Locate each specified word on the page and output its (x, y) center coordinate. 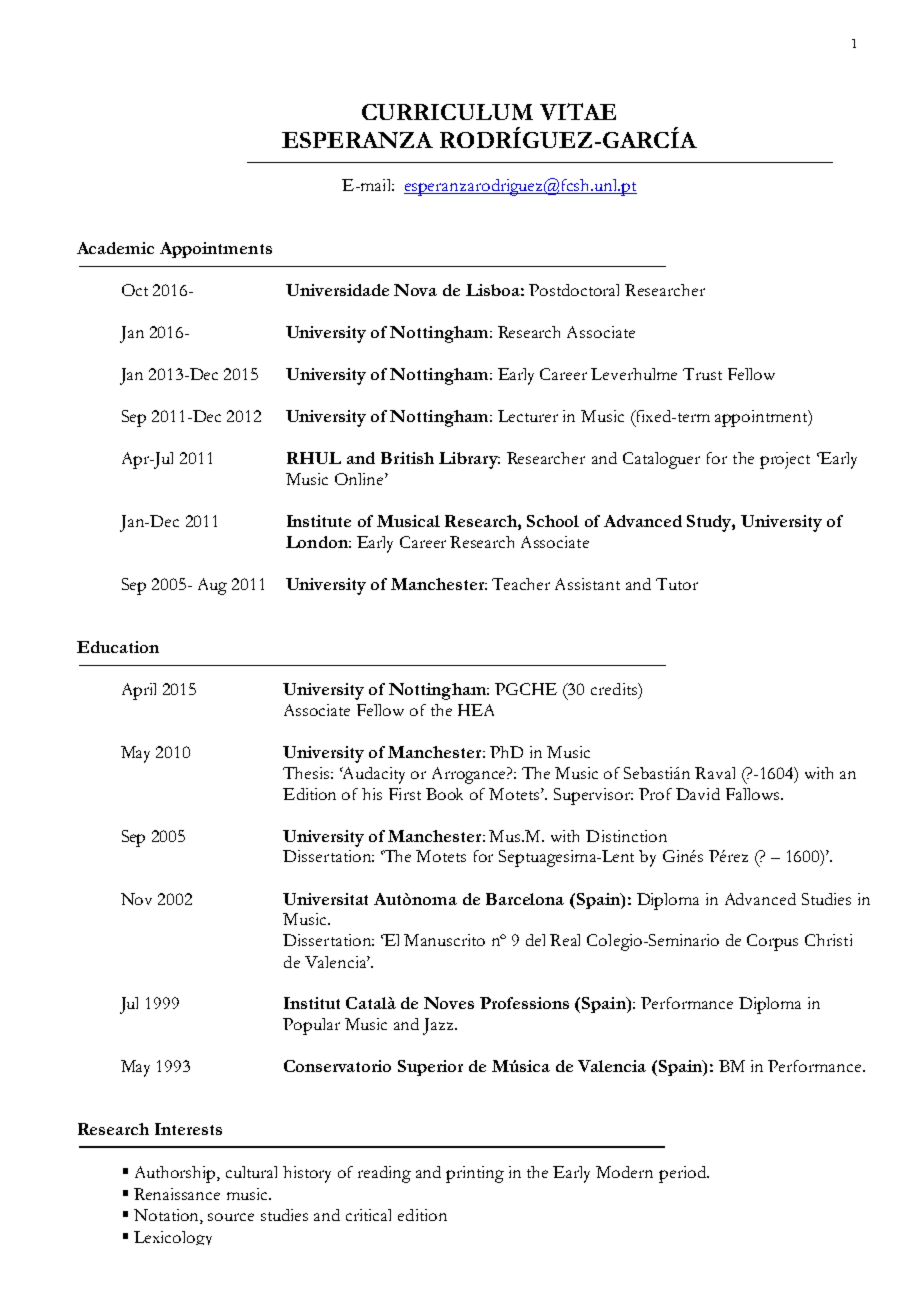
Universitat (325, 899)
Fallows (752, 794)
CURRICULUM (447, 112)
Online (360, 479)
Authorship (176, 1174)
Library (469, 460)
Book (444, 794)
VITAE (578, 111)
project (785, 460)
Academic (115, 248)
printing (475, 1174)
